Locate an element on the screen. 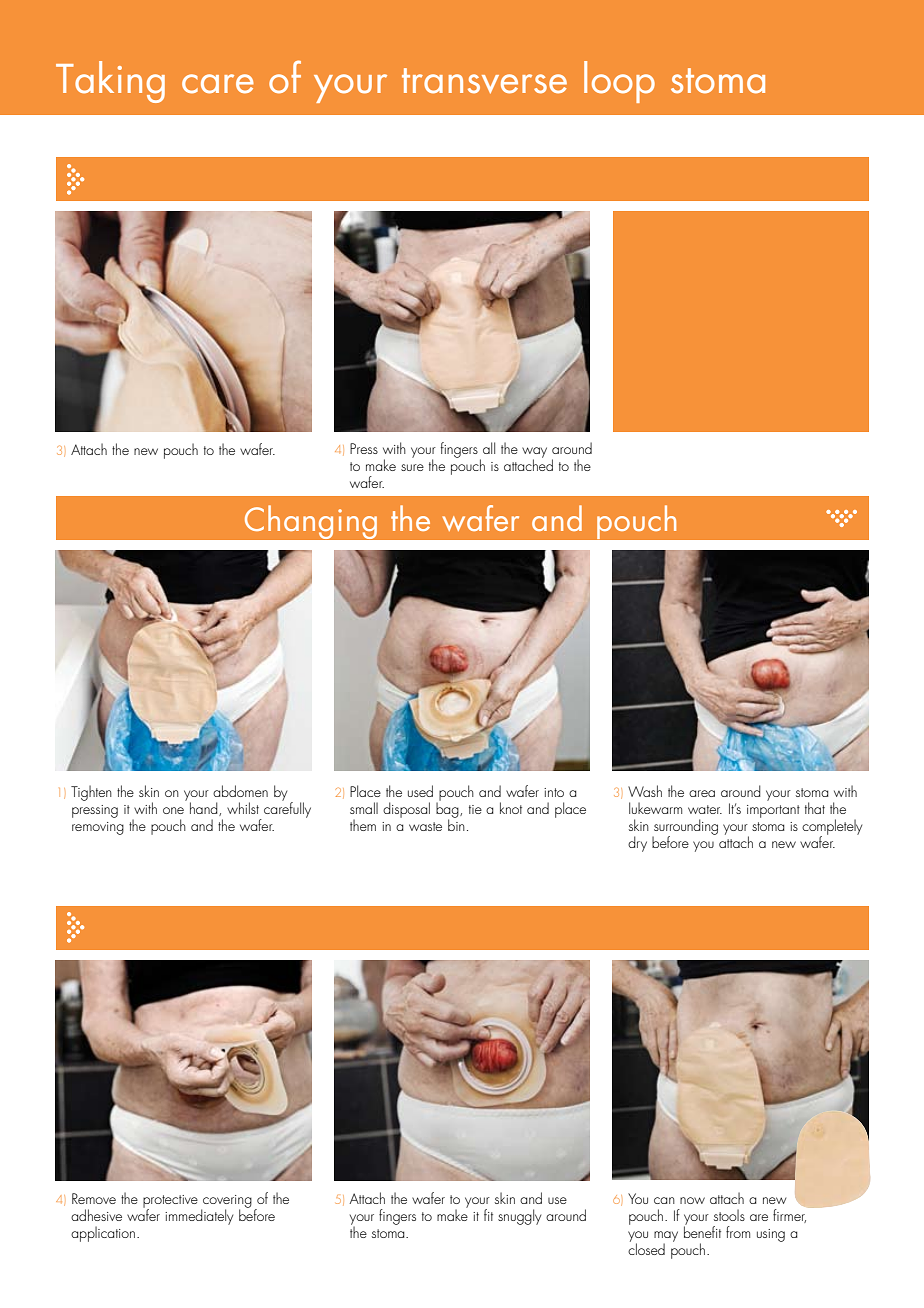 The height and width of the screenshot is (1308, 924). area is located at coordinates (702, 793).
